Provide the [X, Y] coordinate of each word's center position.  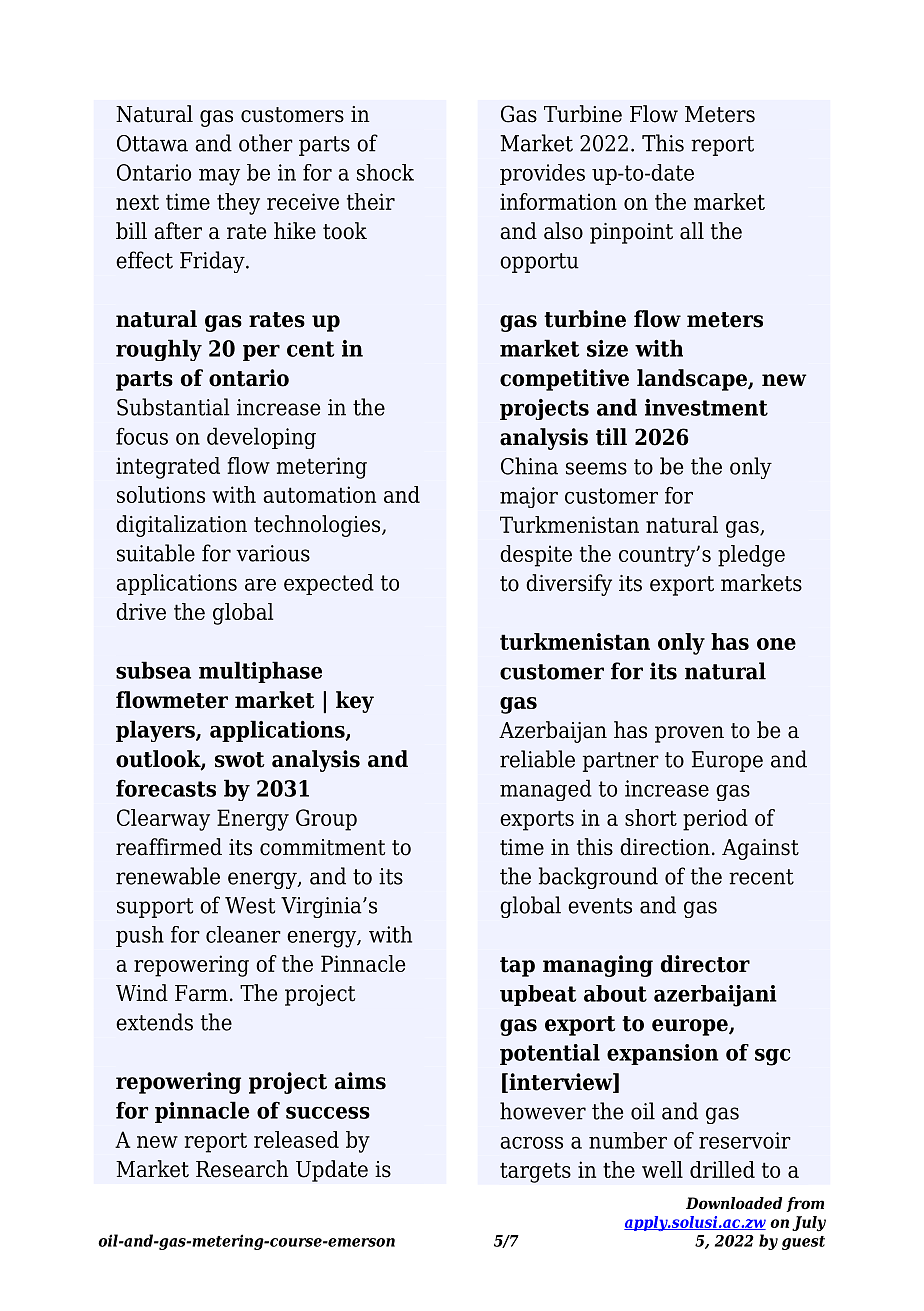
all [692, 231]
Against [760, 849]
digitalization [181, 526]
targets [535, 1172]
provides [542, 174]
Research [242, 1169]
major [529, 497]
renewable [168, 876]
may [219, 177]
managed [546, 790]
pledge [751, 556]
